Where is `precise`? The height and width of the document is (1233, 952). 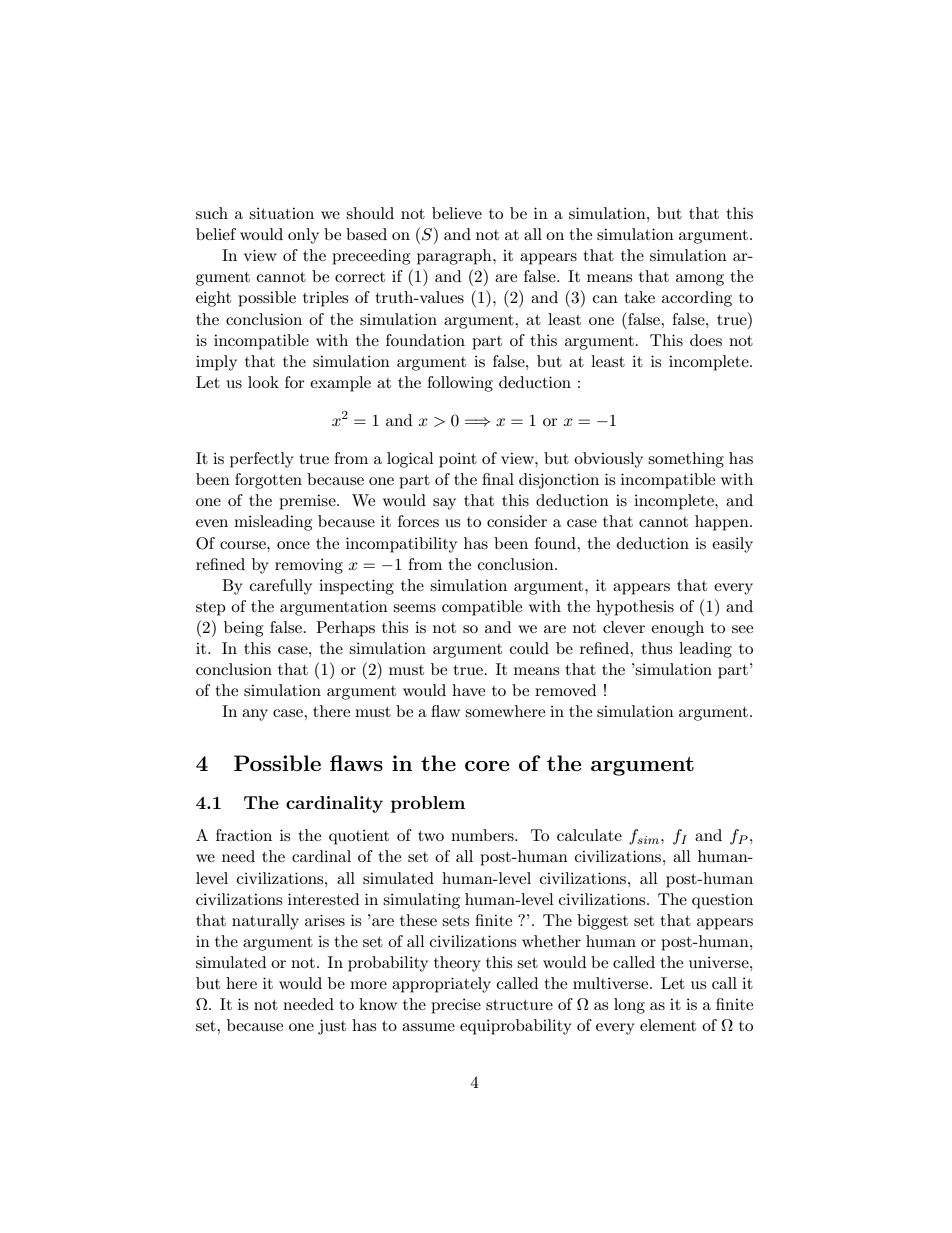
precise is located at coordinates (456, 1006).
